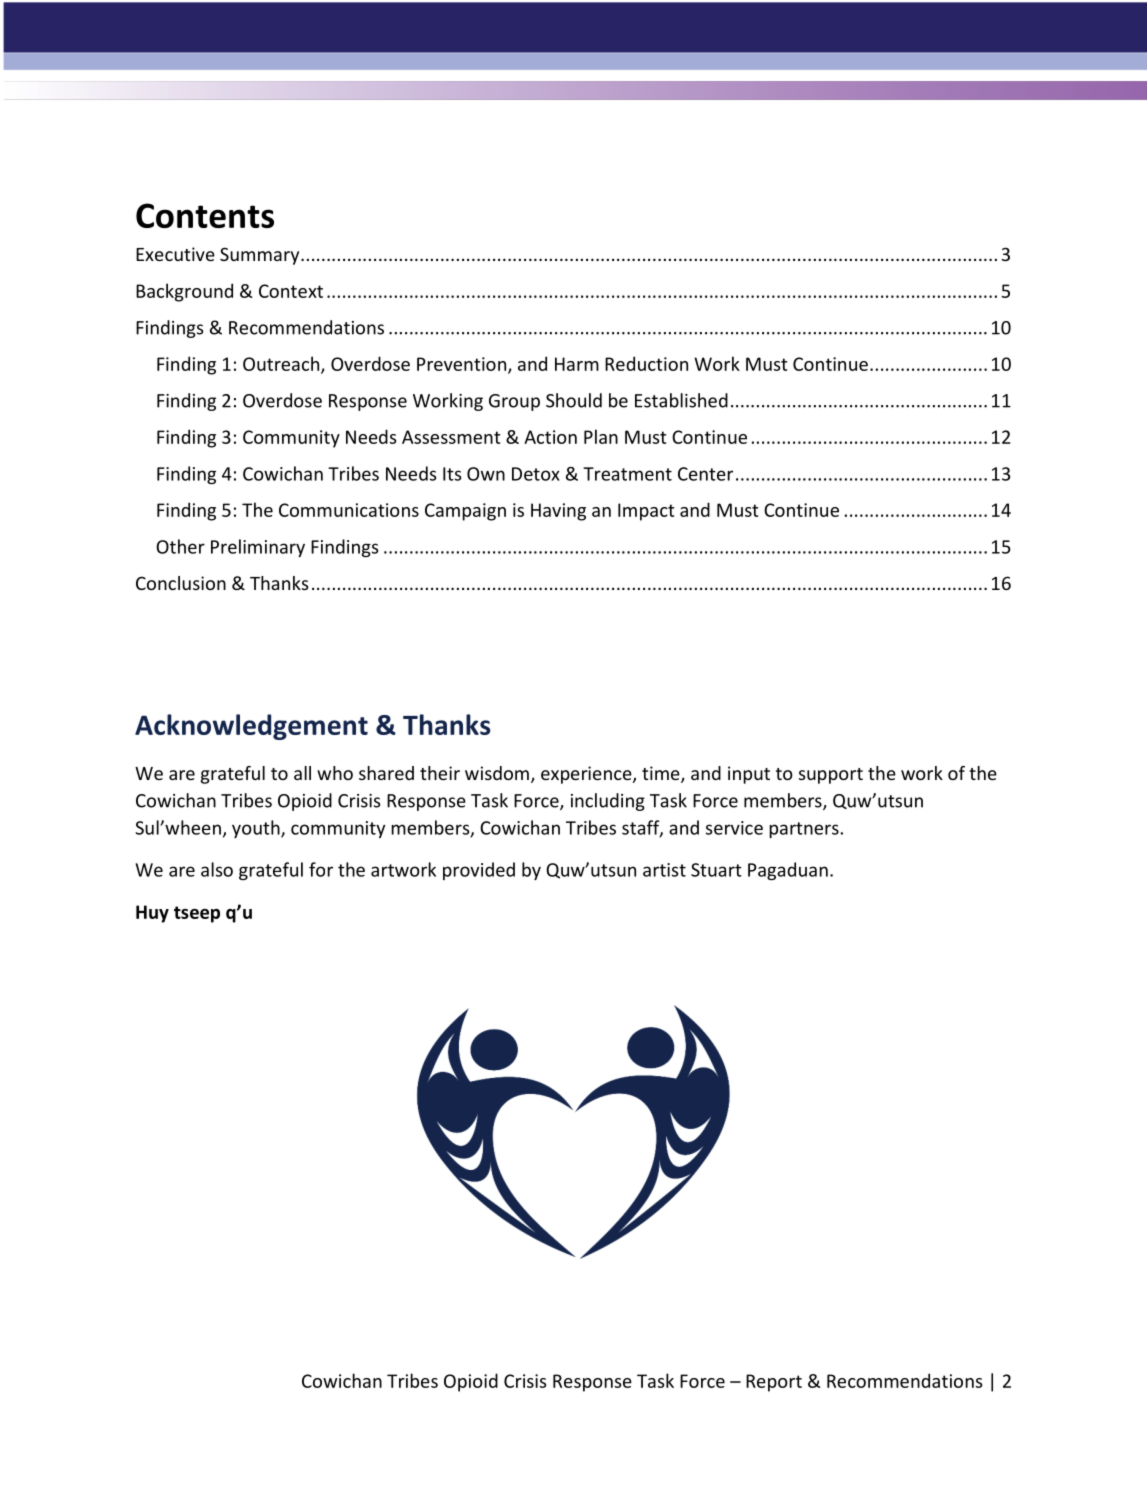 This screenshot has height=1485, width=1147. Describe the element at coordinates (461, 364) in the screenshot. I see `Prevention` at that location.
